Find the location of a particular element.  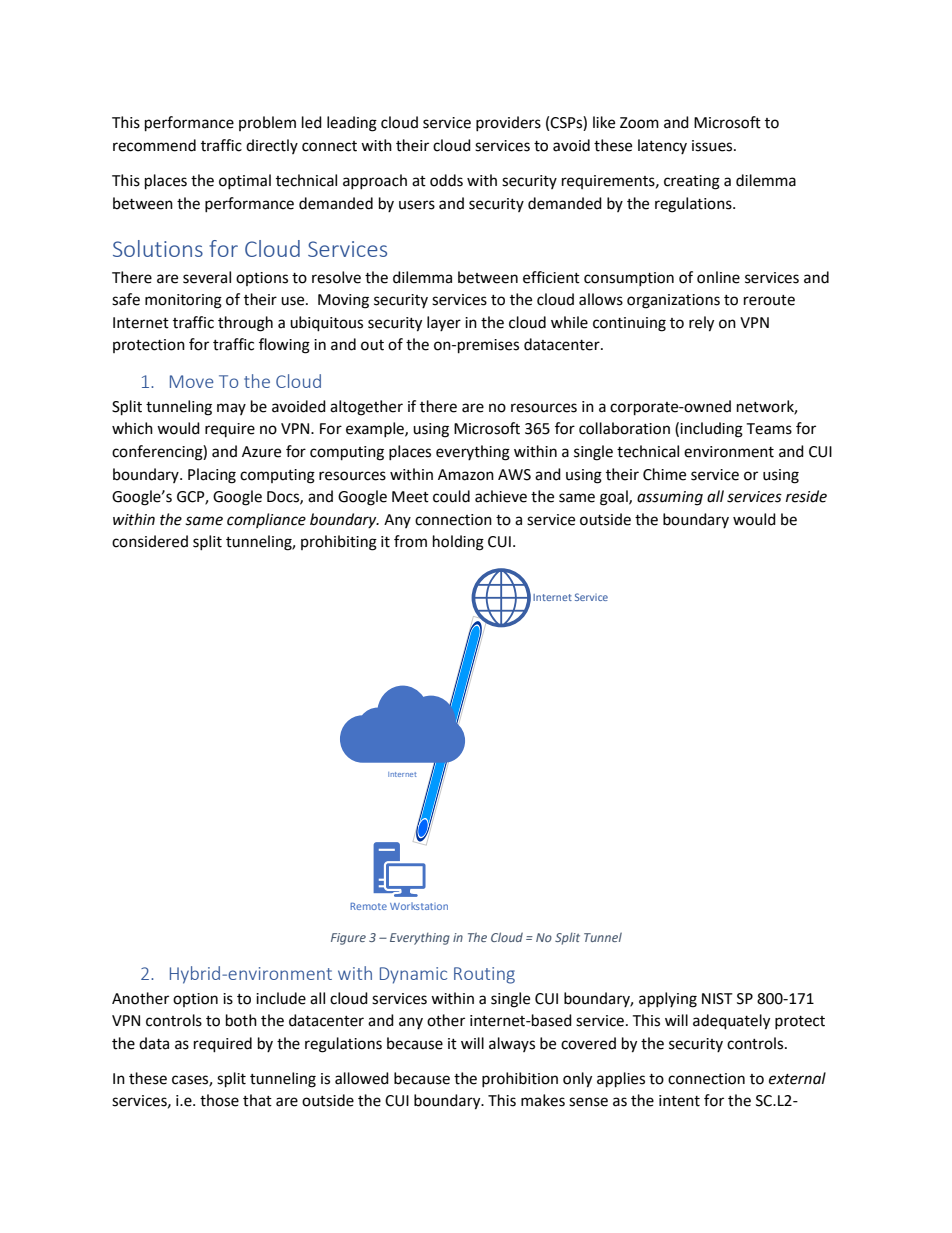

odds is located at coordinates (446, 180).
